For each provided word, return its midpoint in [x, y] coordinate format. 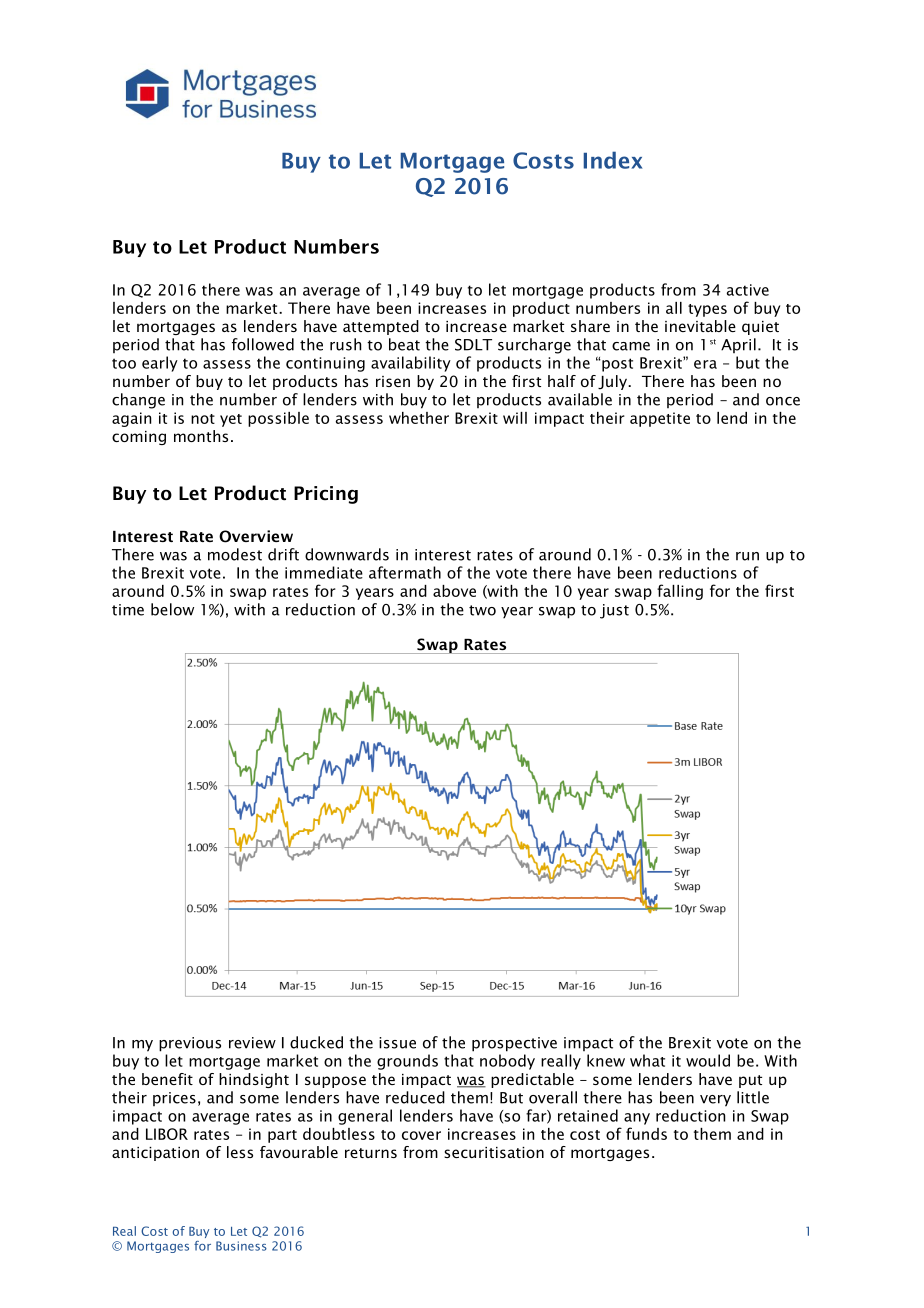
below [172, 609]
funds [646, 1133]
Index [613, 160]
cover [421, 1135]
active [748, 290]
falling [680, 592]
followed [263, 344]
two [482, 610]
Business [241, 1246]
